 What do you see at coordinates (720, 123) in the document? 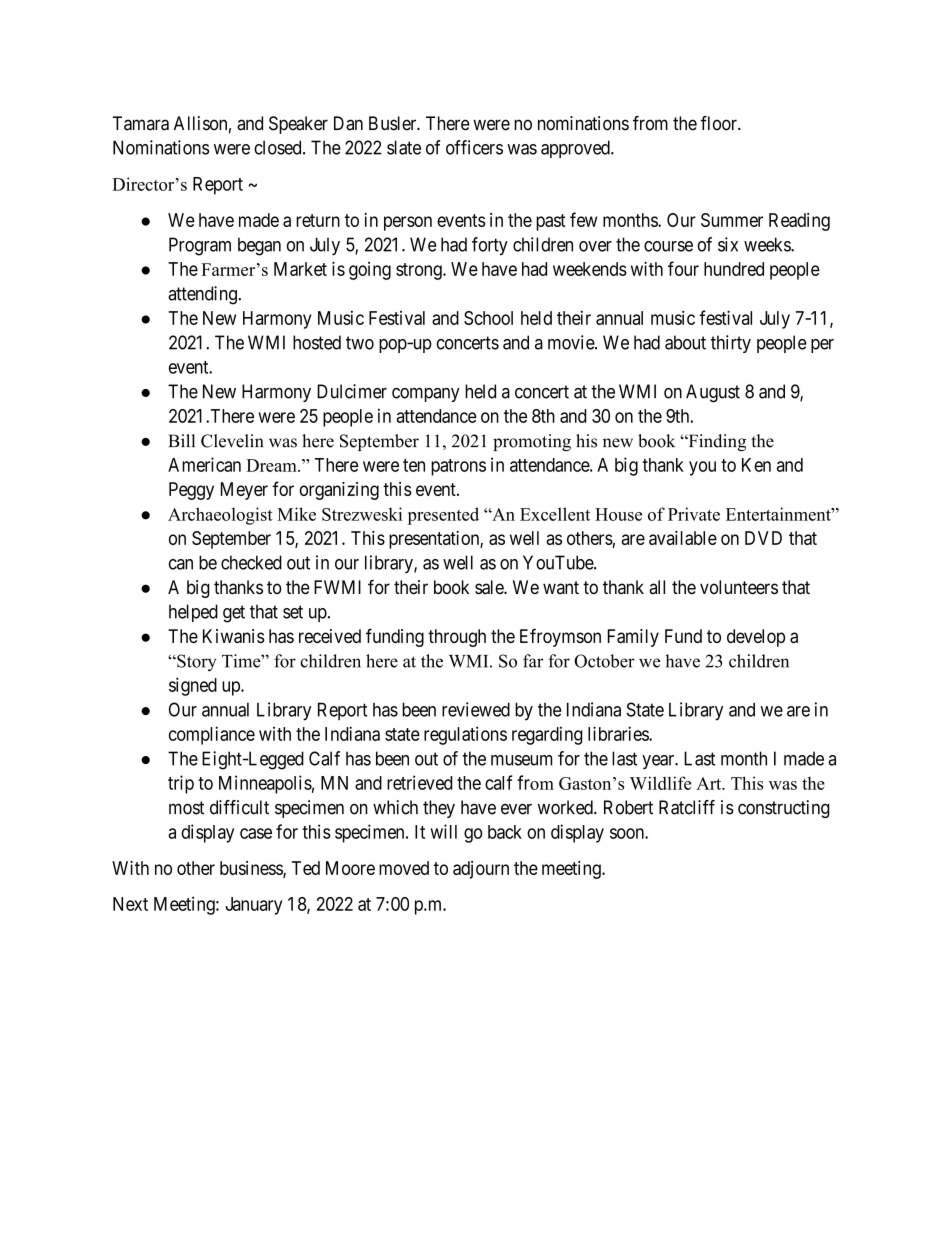
I see `floor` at bounding box center [720, 123].
